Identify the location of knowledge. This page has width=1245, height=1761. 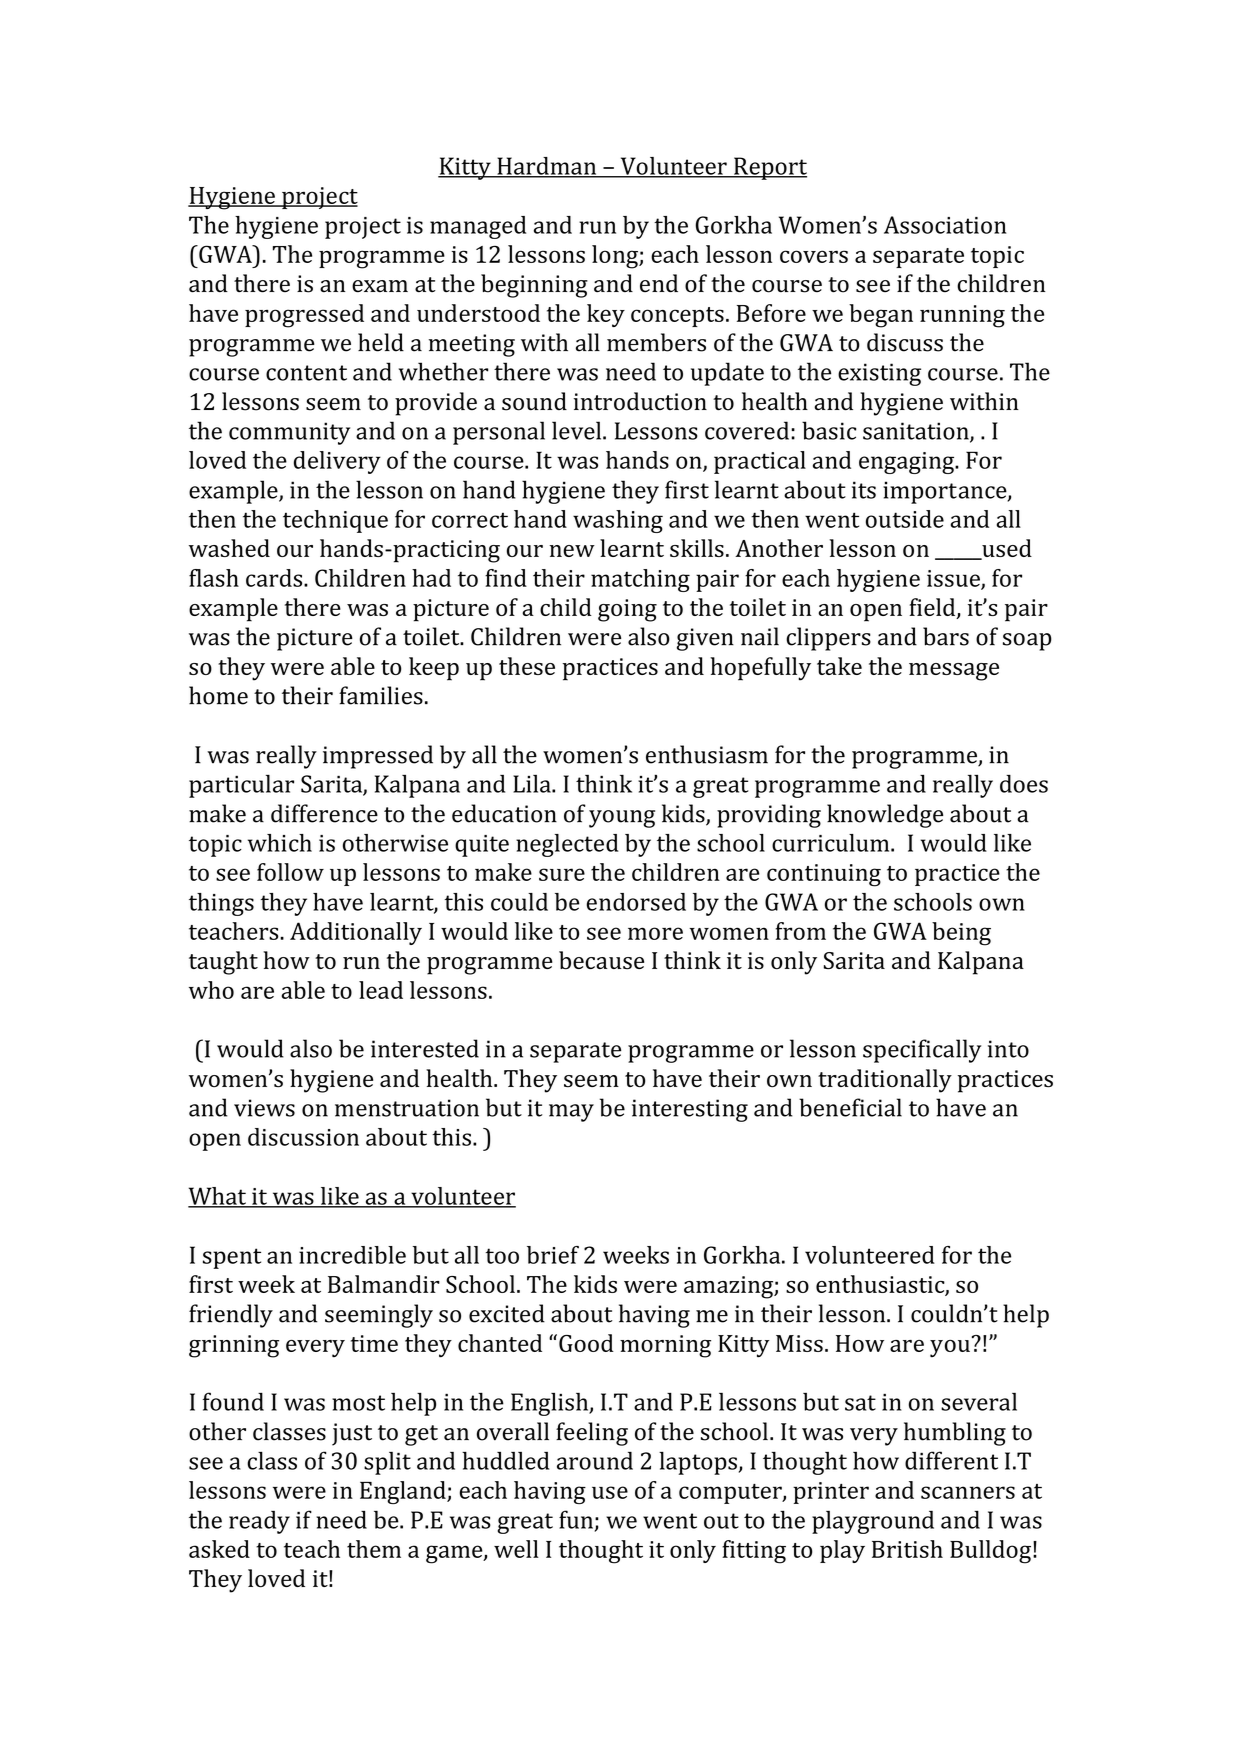
(885, 816).
